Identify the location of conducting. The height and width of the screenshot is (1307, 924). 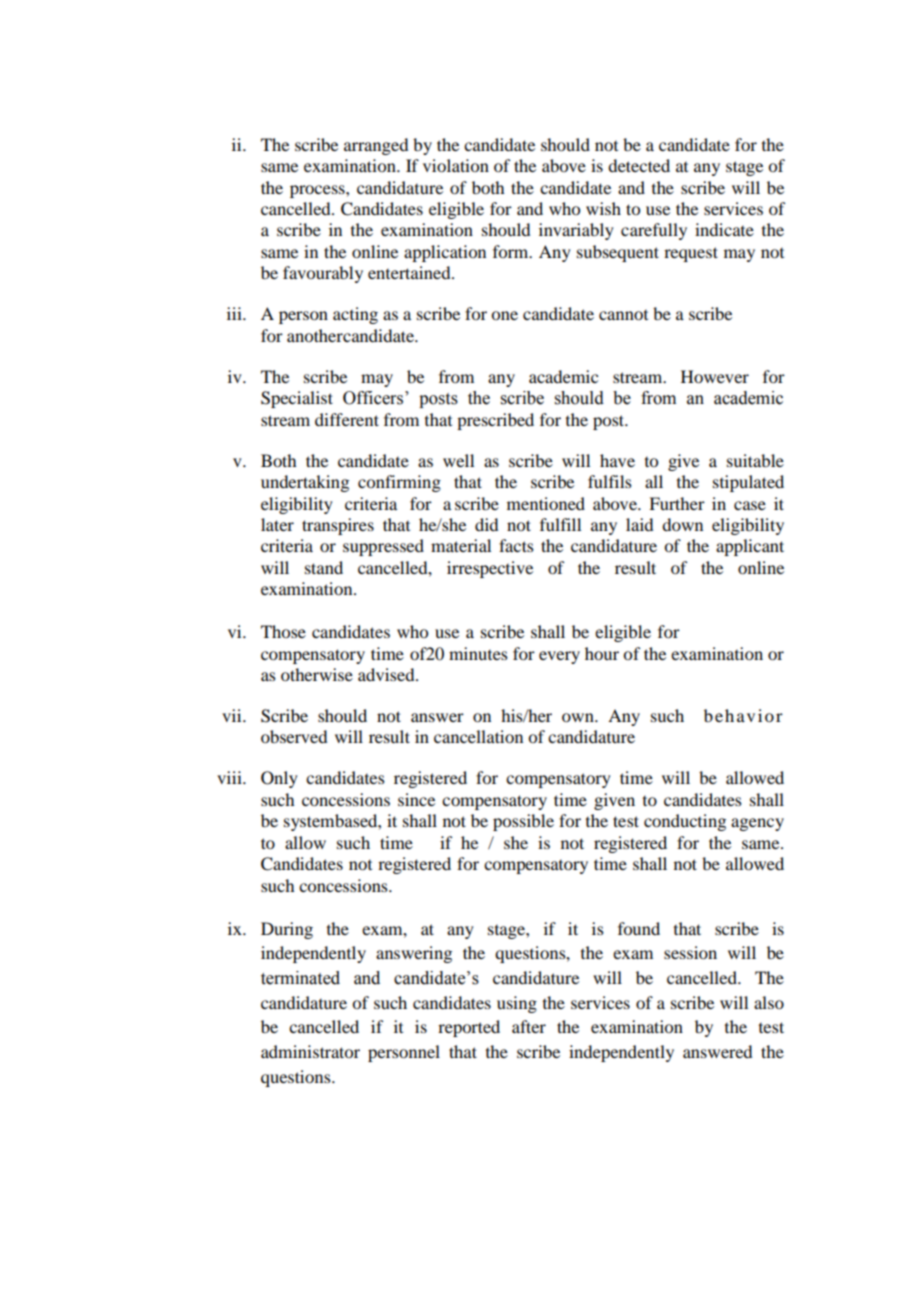
(685, 822).
